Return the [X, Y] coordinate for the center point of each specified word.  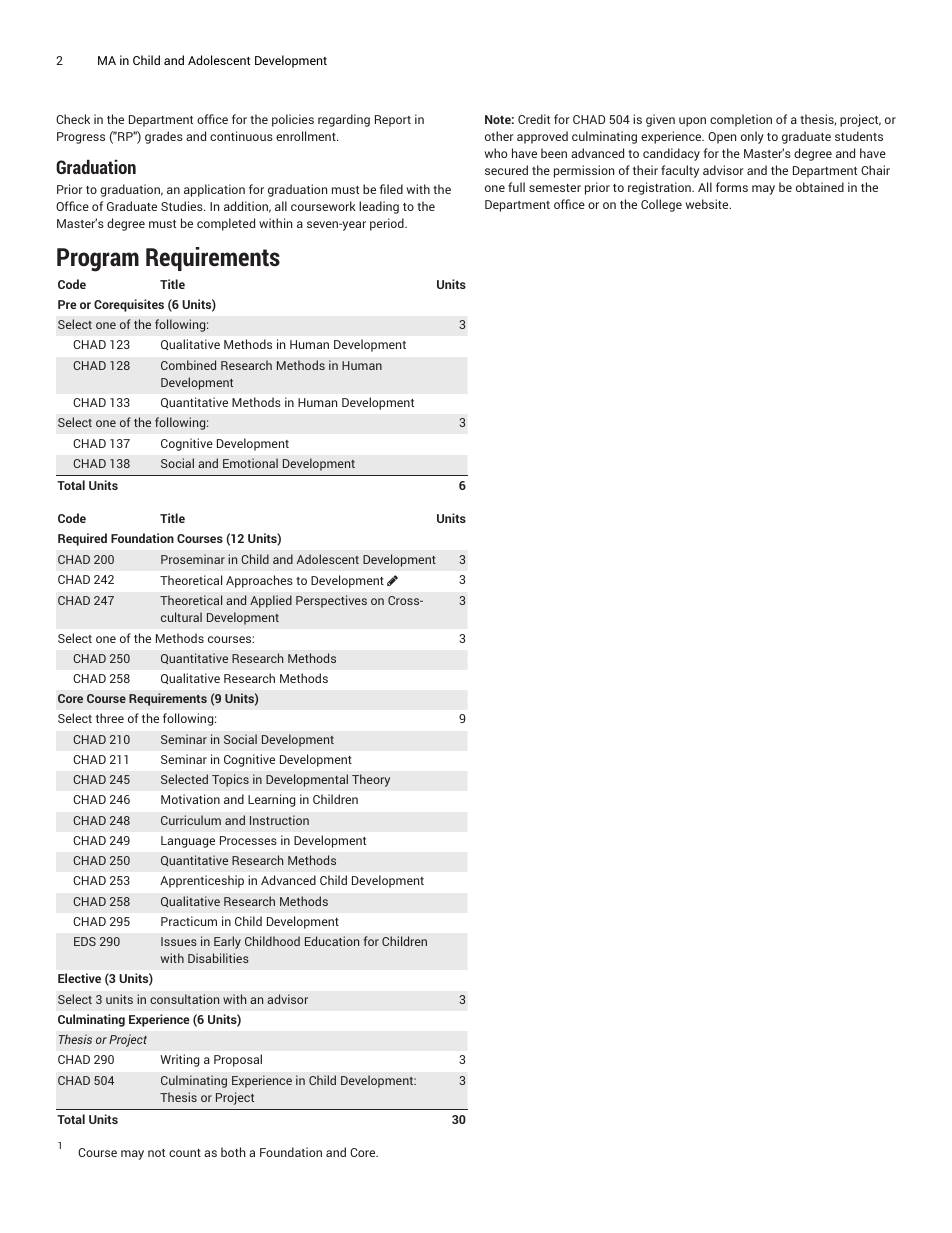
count [185, 1153]
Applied [271, 601]
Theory [371, 780]
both [233, 1152]
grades [164, 137]
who [495, 153]
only [752, 137]
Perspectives [331, 601]
